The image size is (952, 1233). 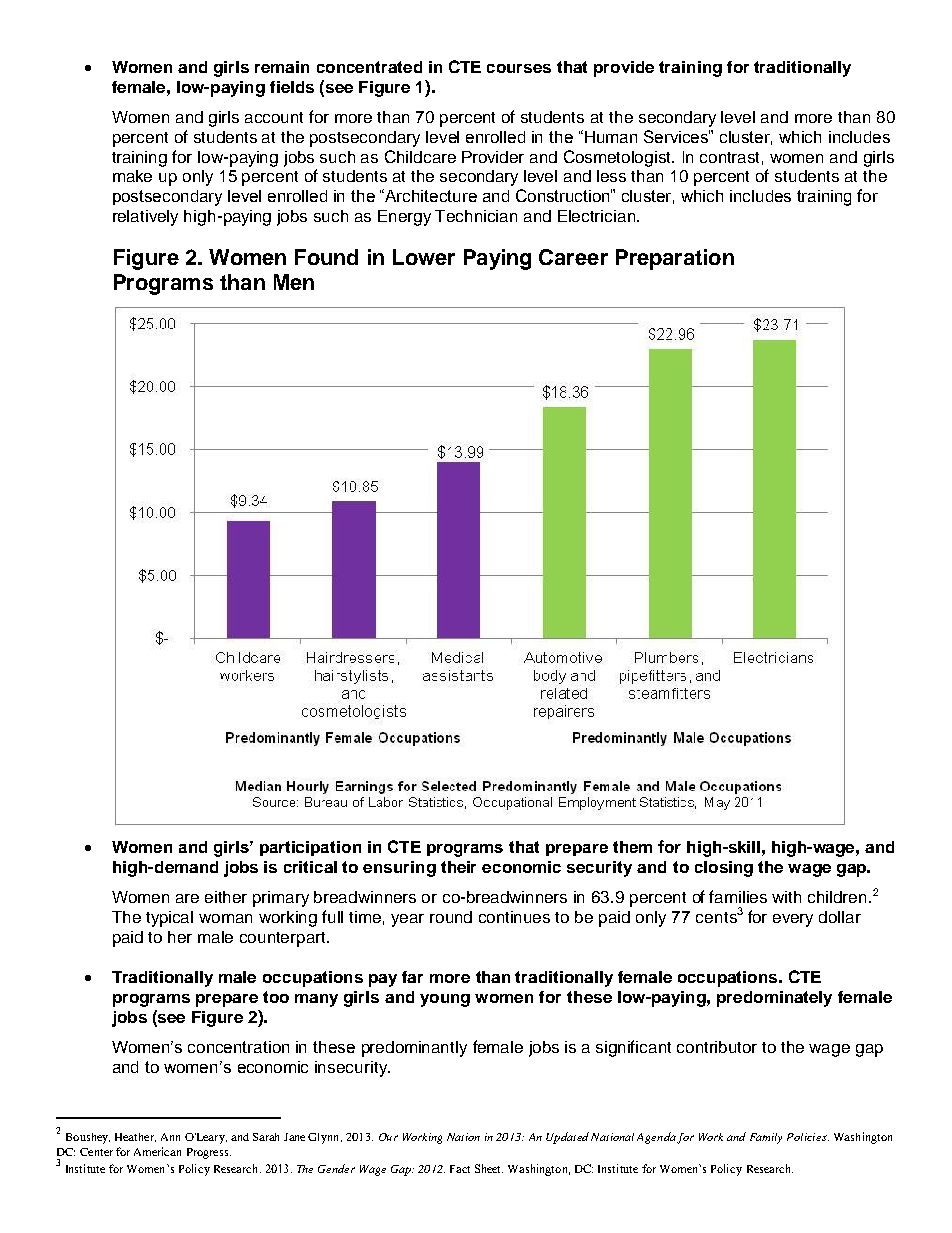 What do you see at coordinates (310, 848) in the document?
I see `participation` at bounding box center [310, 848].
